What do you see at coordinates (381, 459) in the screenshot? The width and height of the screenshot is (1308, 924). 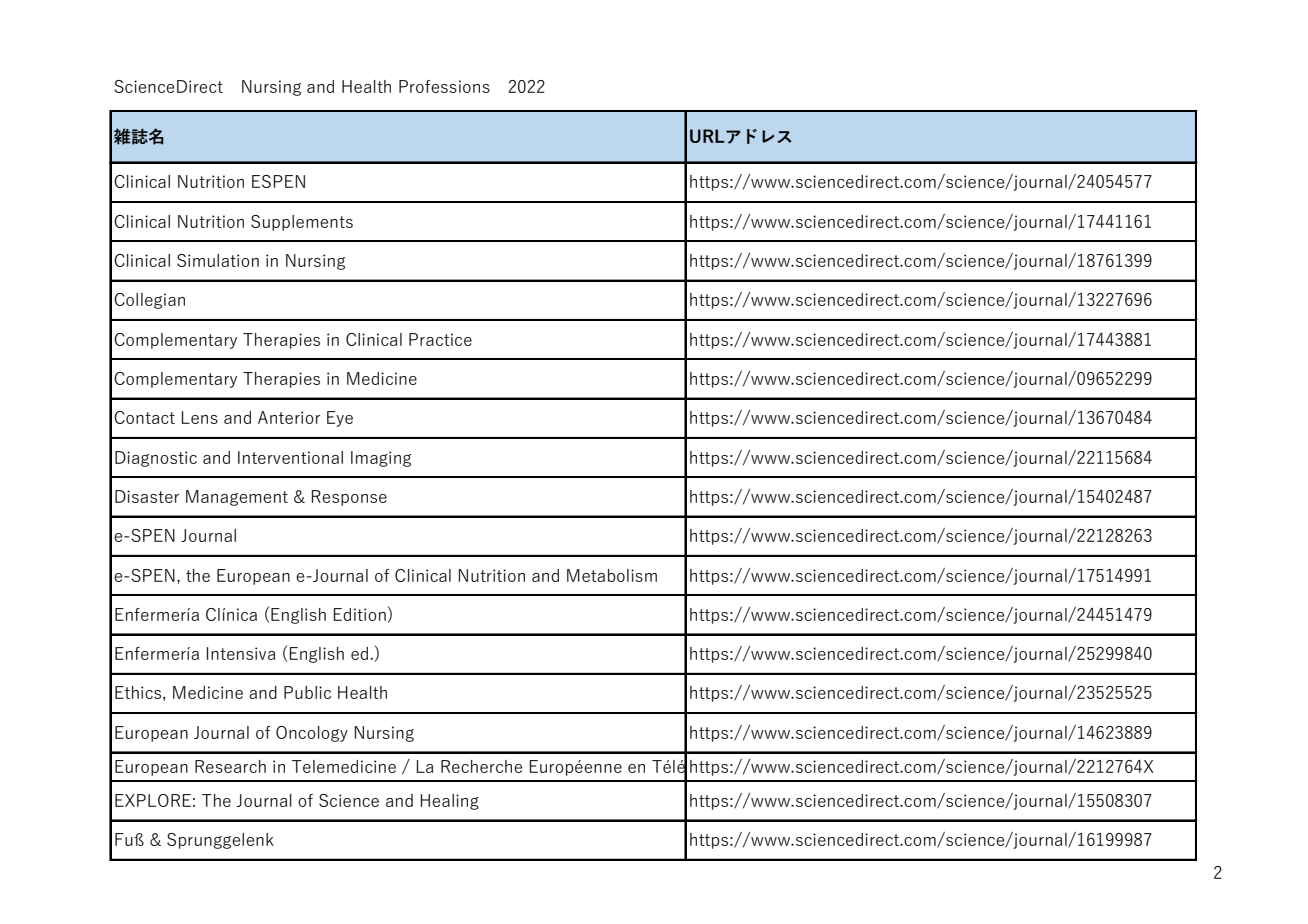 I see `Imaging` at bounding box center [381, 459].
